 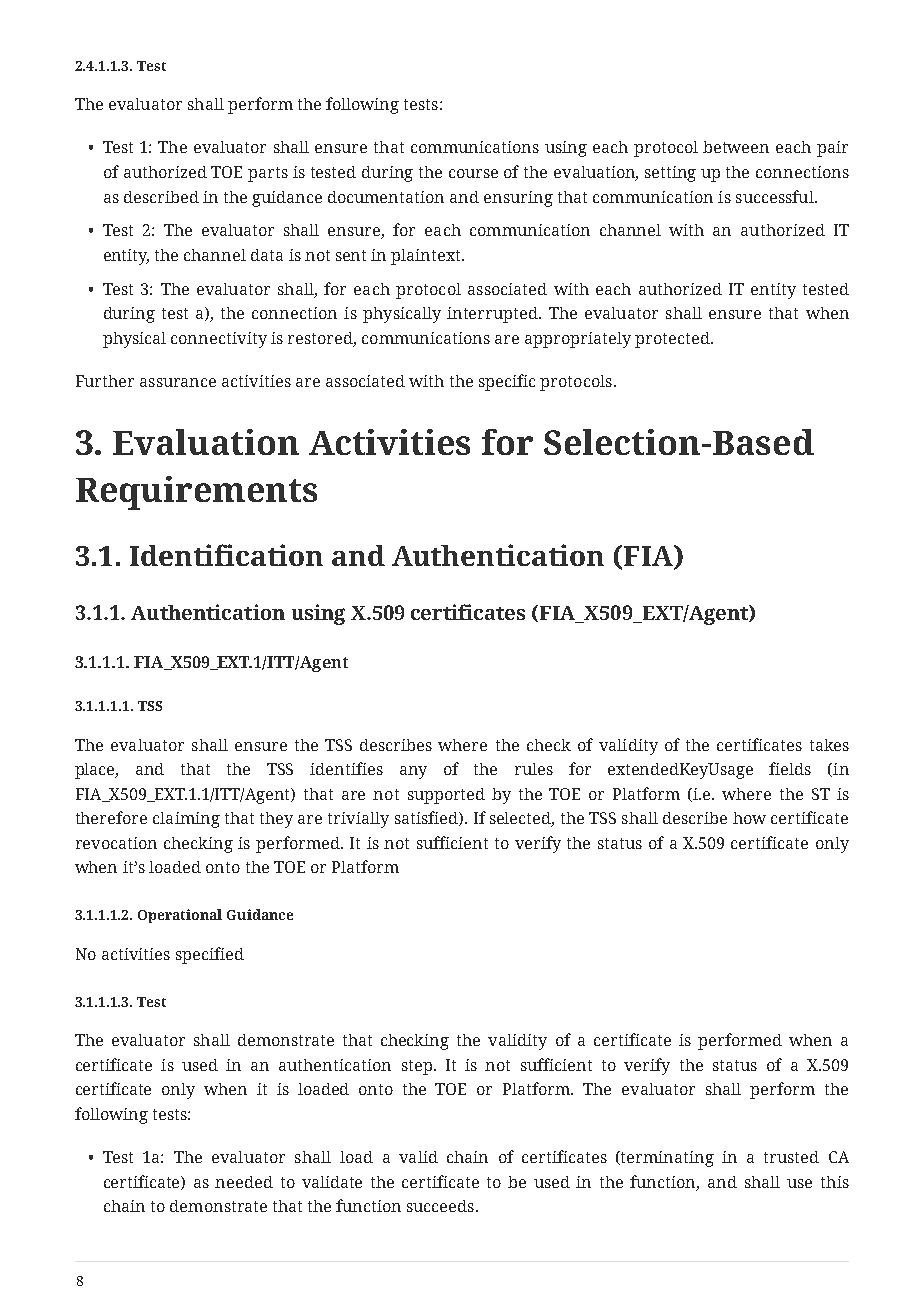 What do you see at coordinates (196, 493) in the screenshot?
I see `Requirements` at bounding box center [196, 493].
